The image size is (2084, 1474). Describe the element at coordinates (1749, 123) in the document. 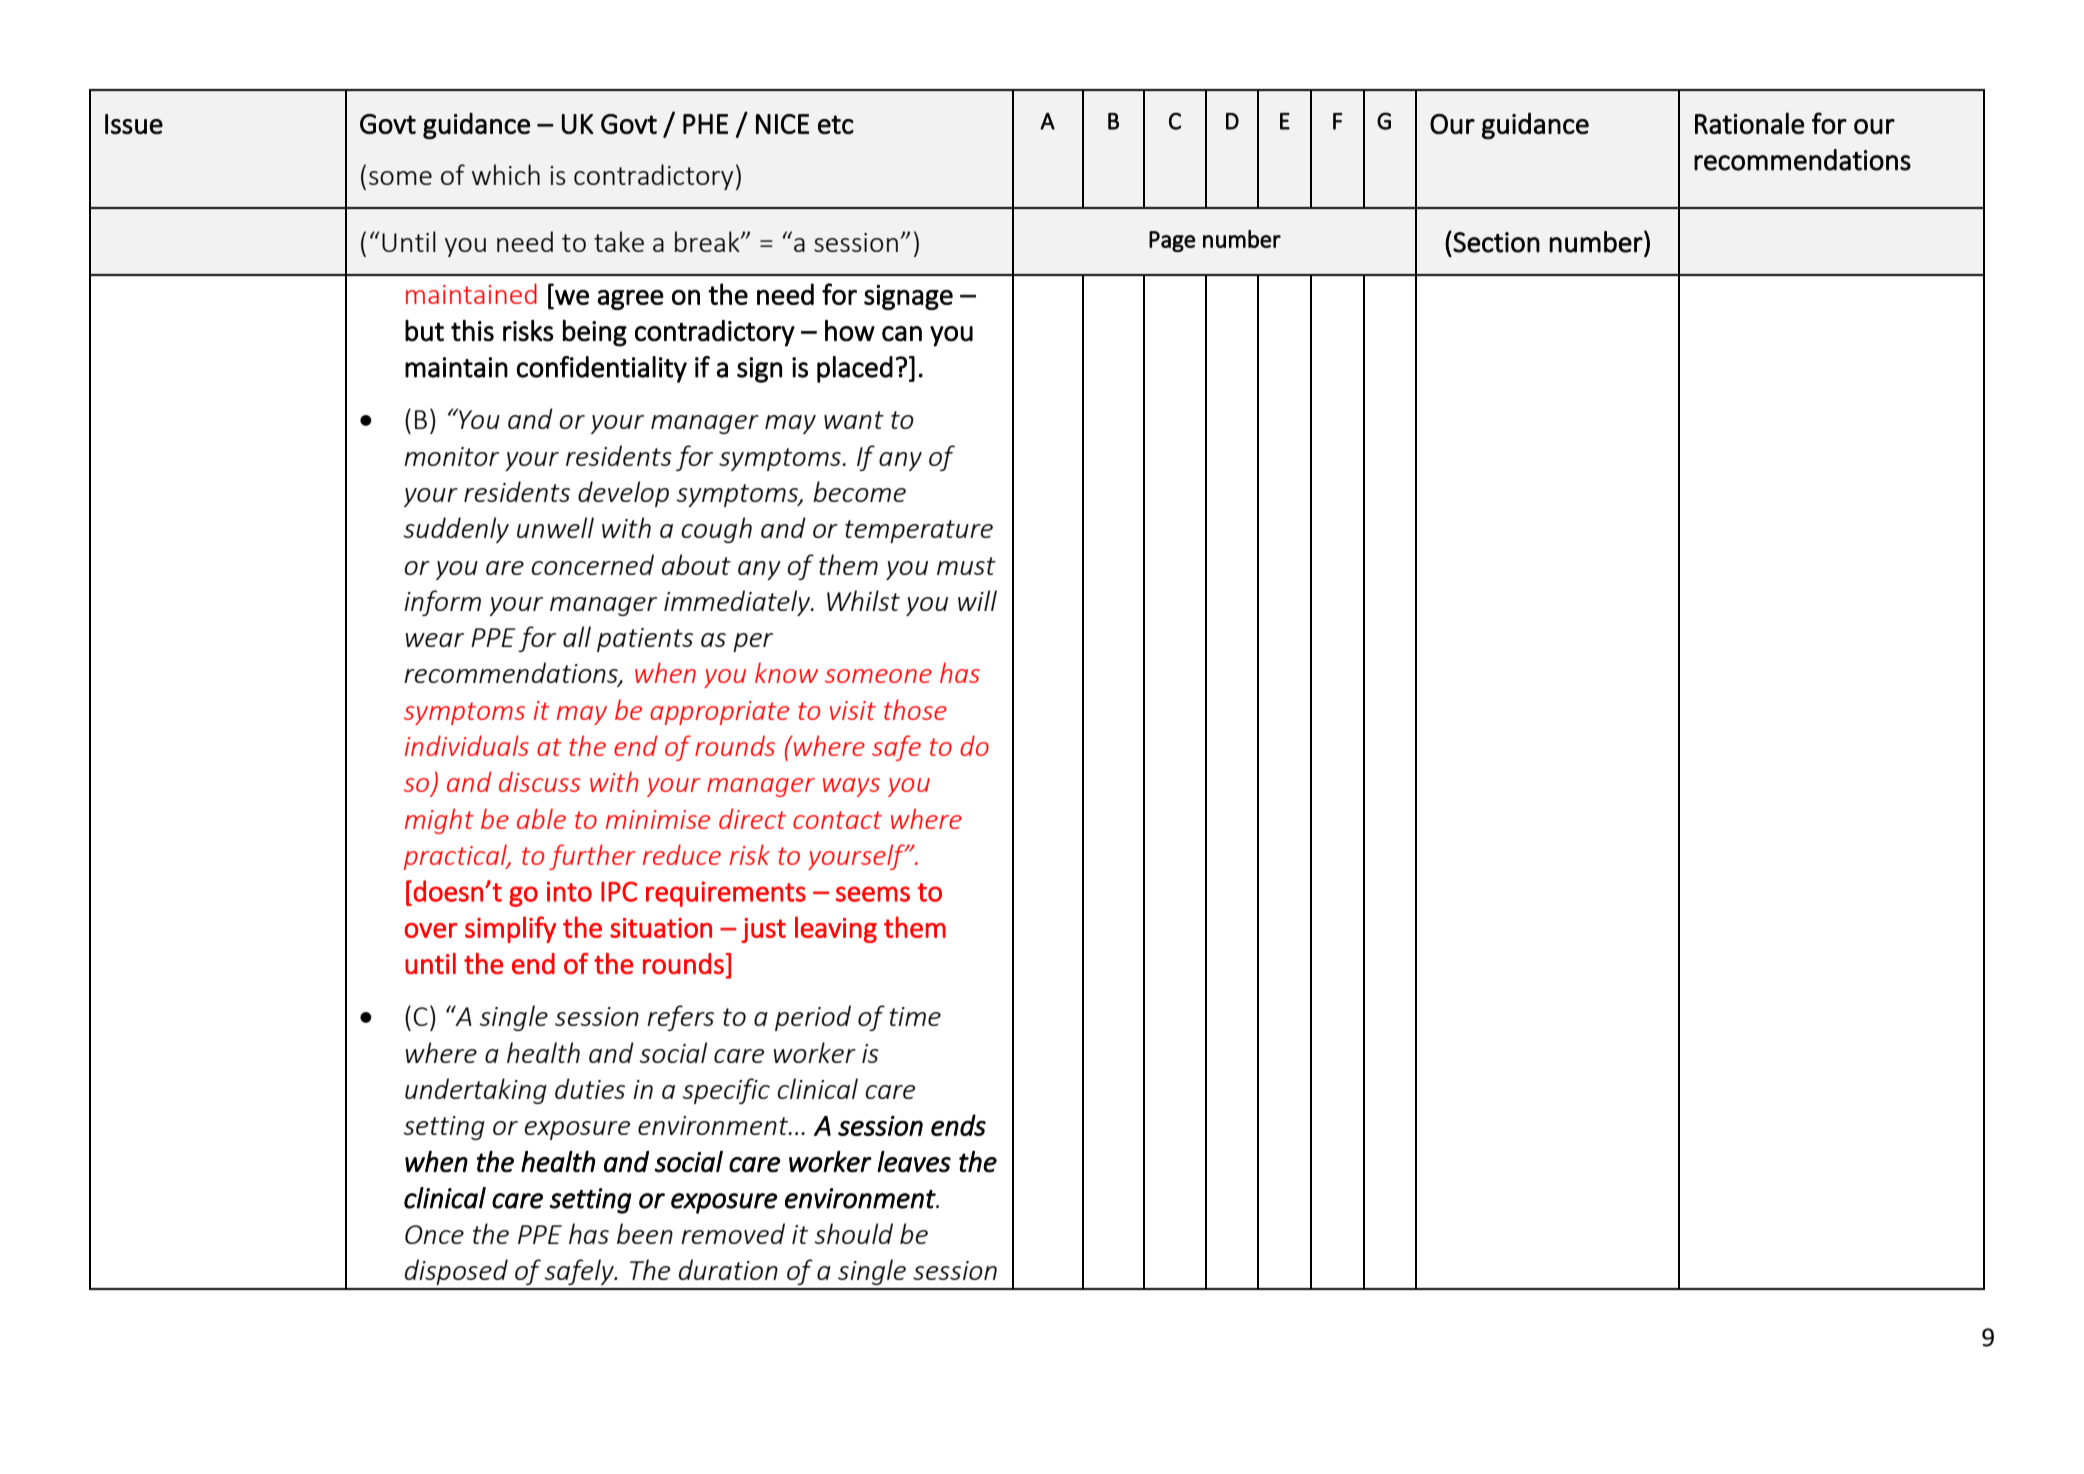

I see `Rationale` at that location.
